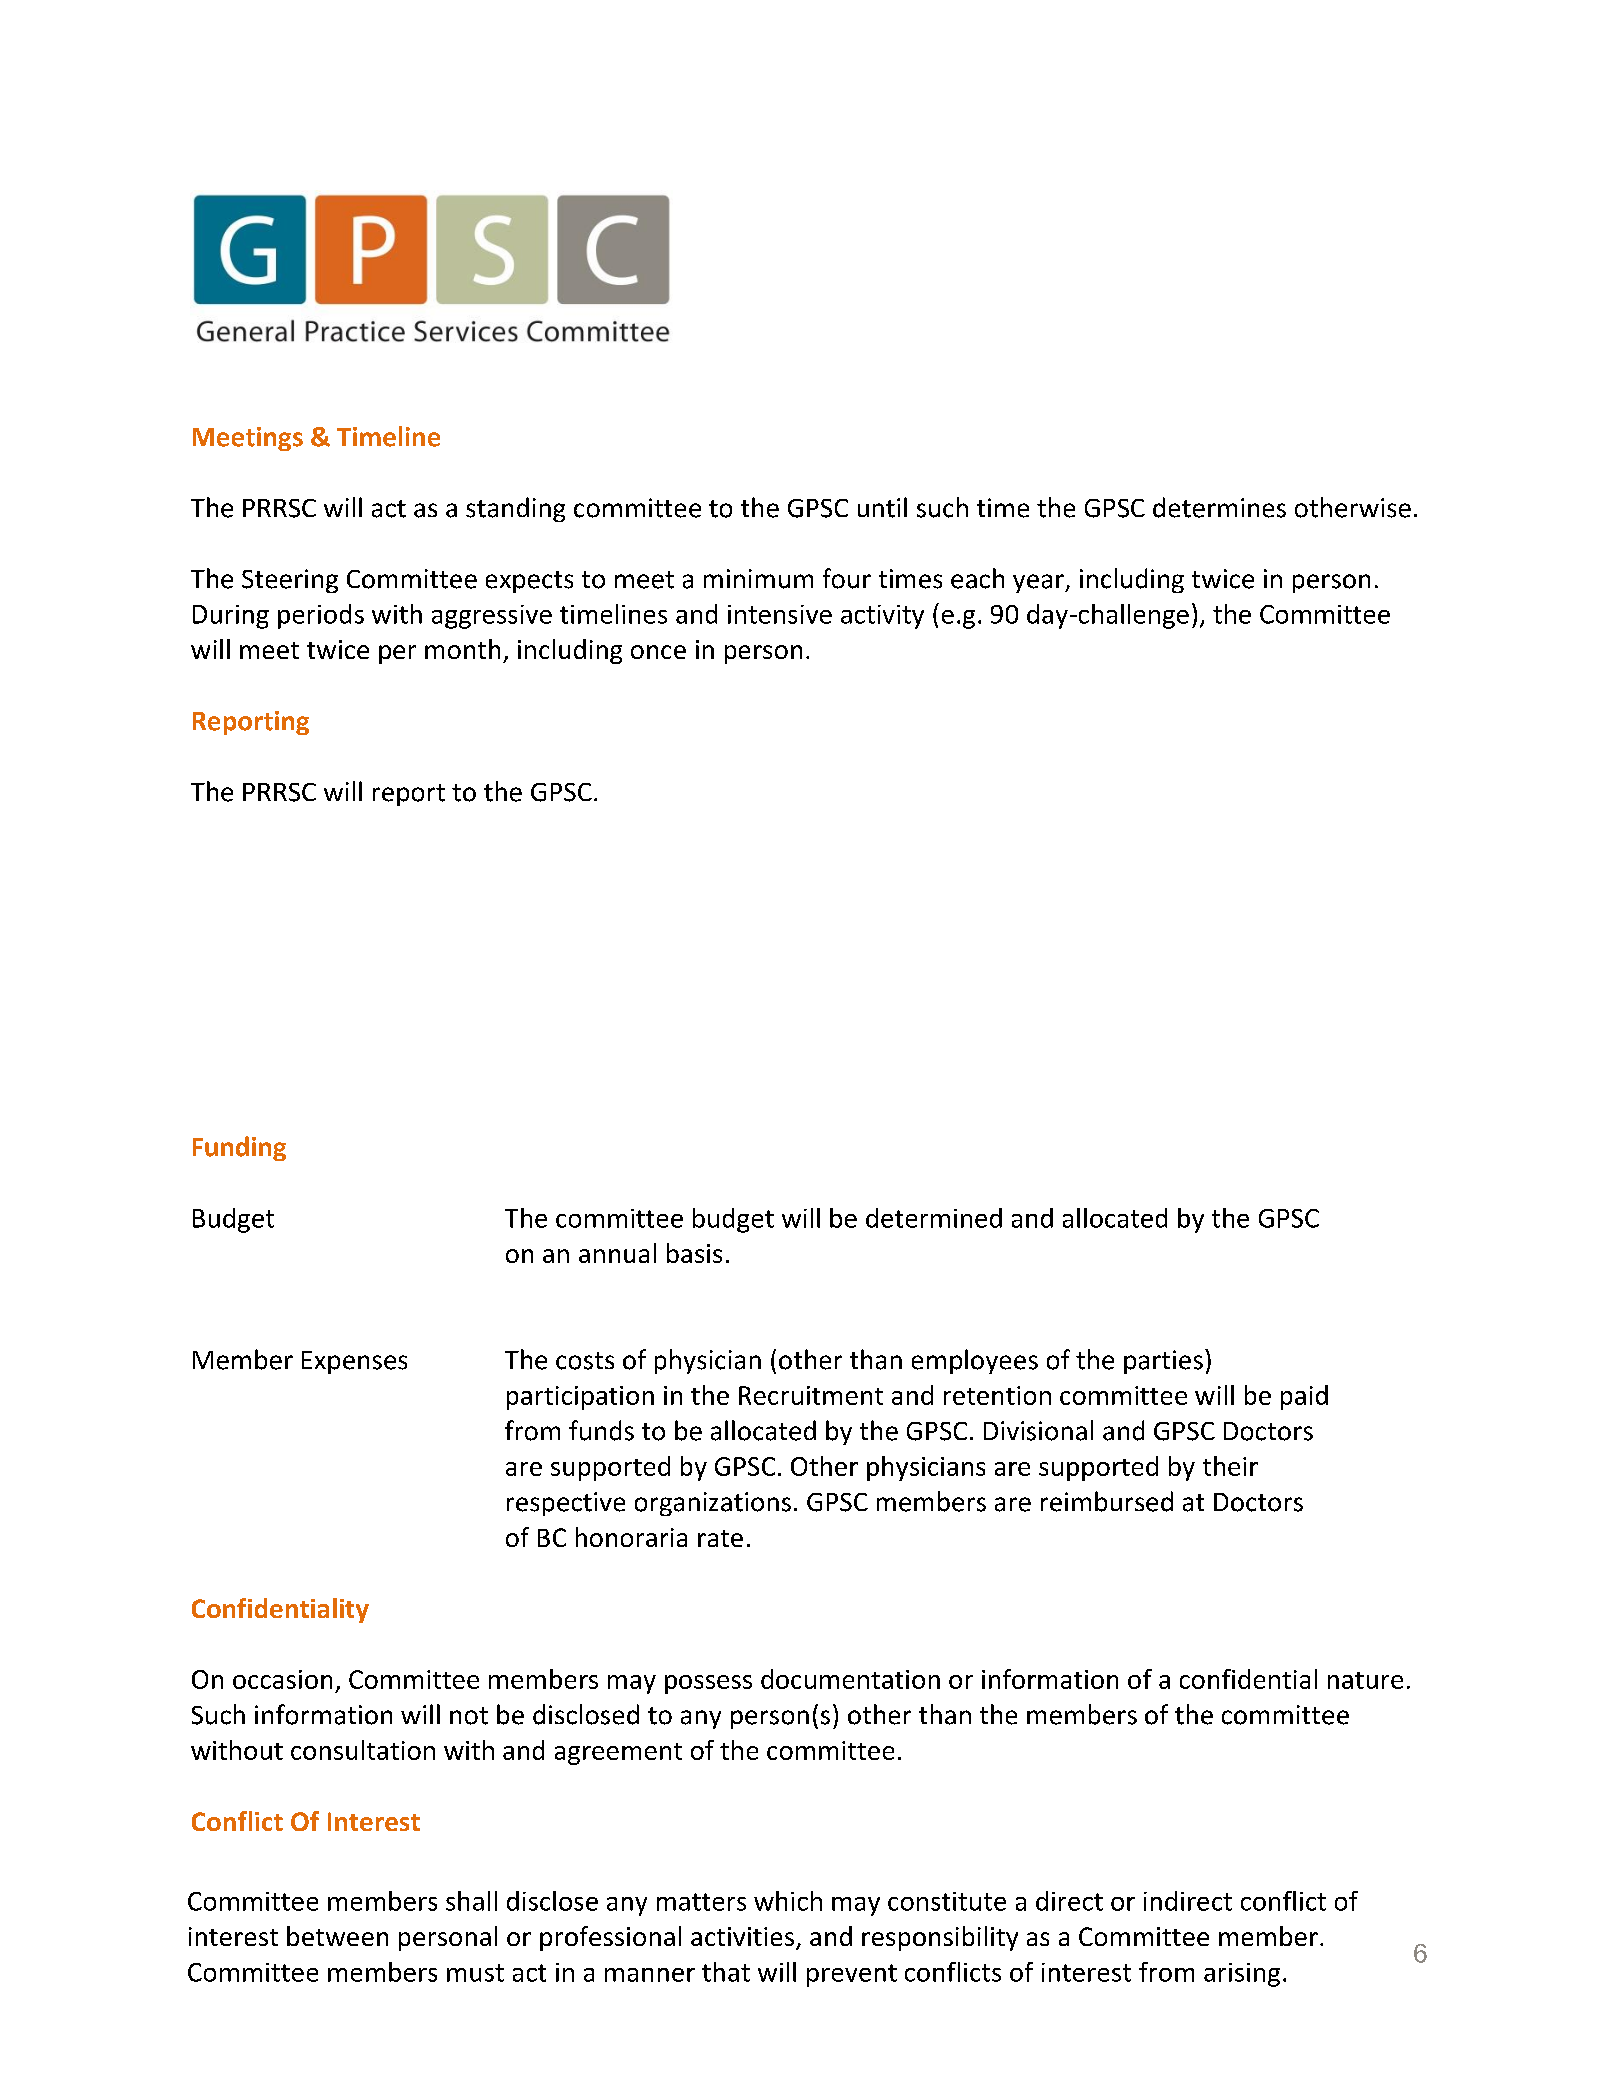 The width and height of the document is (1618, 2094). Describe the element at coordinates (337, 1936) in the document. I see `between` at that location.
